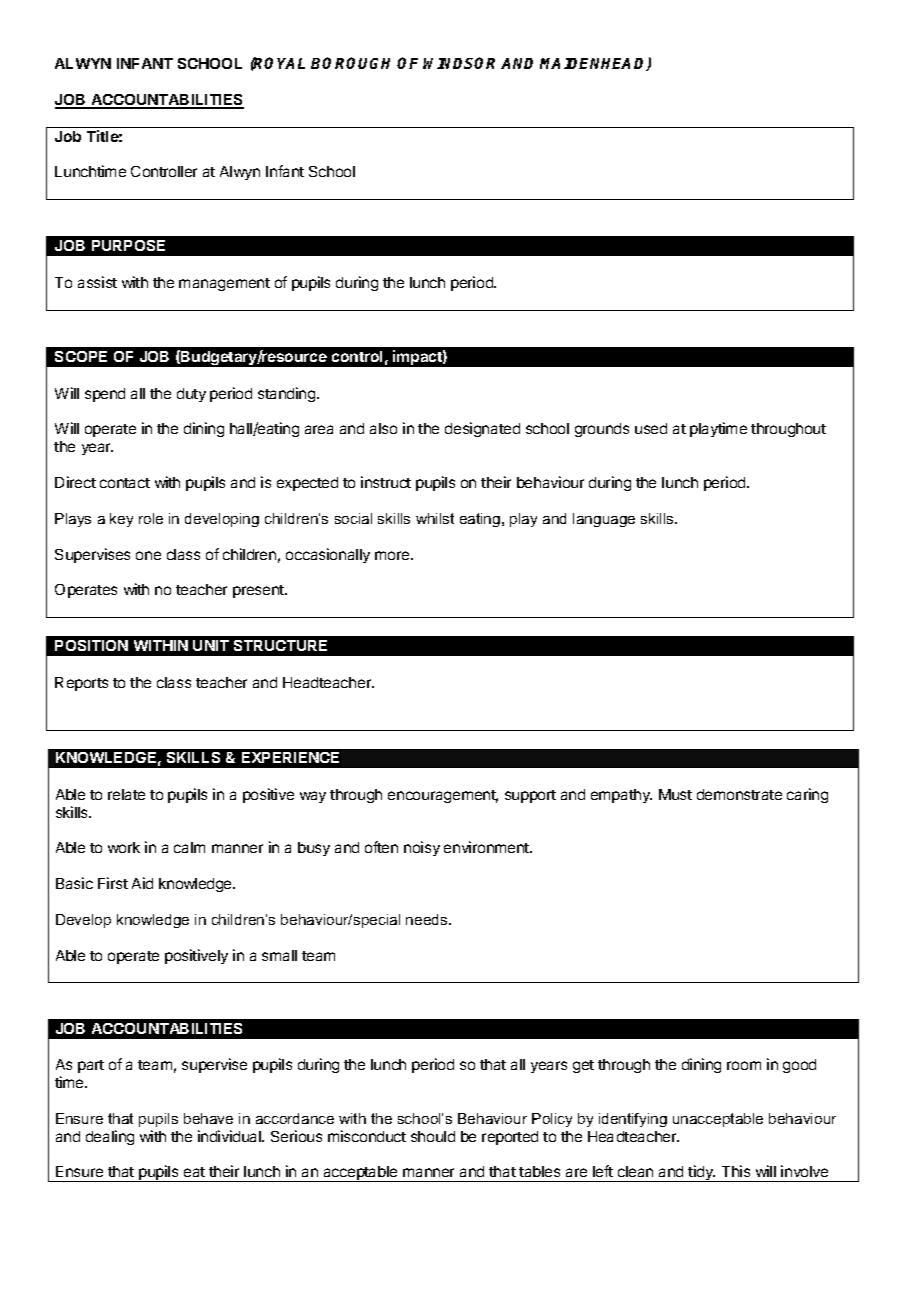  Describe the element at coordinates (651, 428) in the screenshot. I see `used` at that location.
